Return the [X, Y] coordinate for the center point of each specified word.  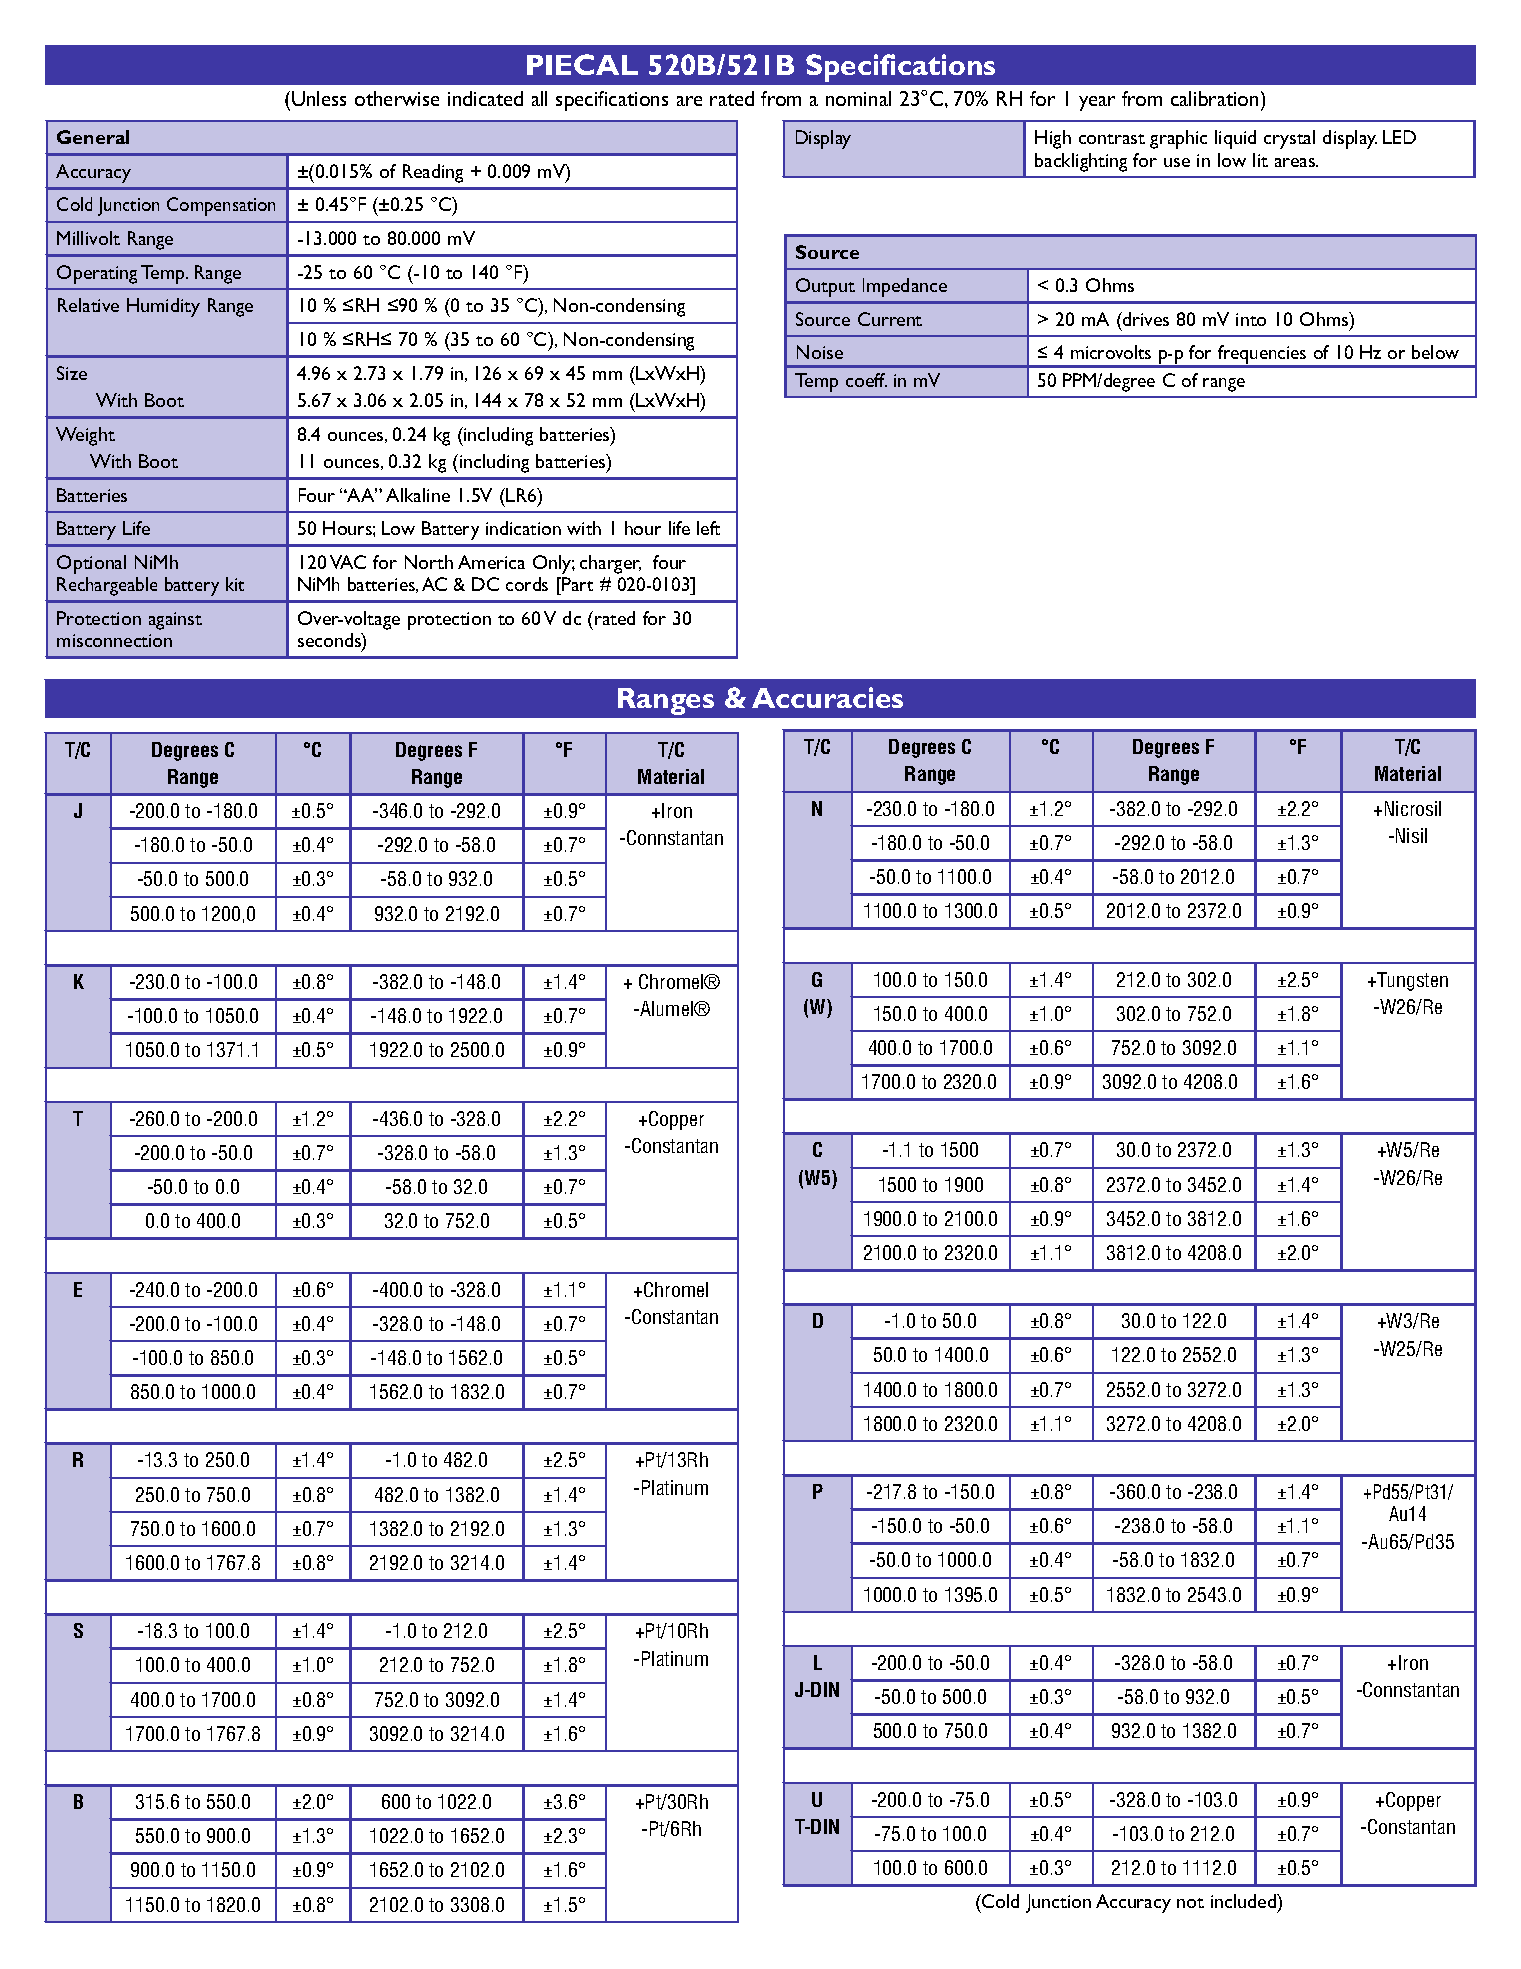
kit [235, 584]
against [175, 621]
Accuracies [827, 697]
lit [1260, 160]
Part [577, 584]
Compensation [221, 206]
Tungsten [1412, 981]
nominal [858, 98]
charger [610, 564]
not [1190, 1903]
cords [527, 584]
